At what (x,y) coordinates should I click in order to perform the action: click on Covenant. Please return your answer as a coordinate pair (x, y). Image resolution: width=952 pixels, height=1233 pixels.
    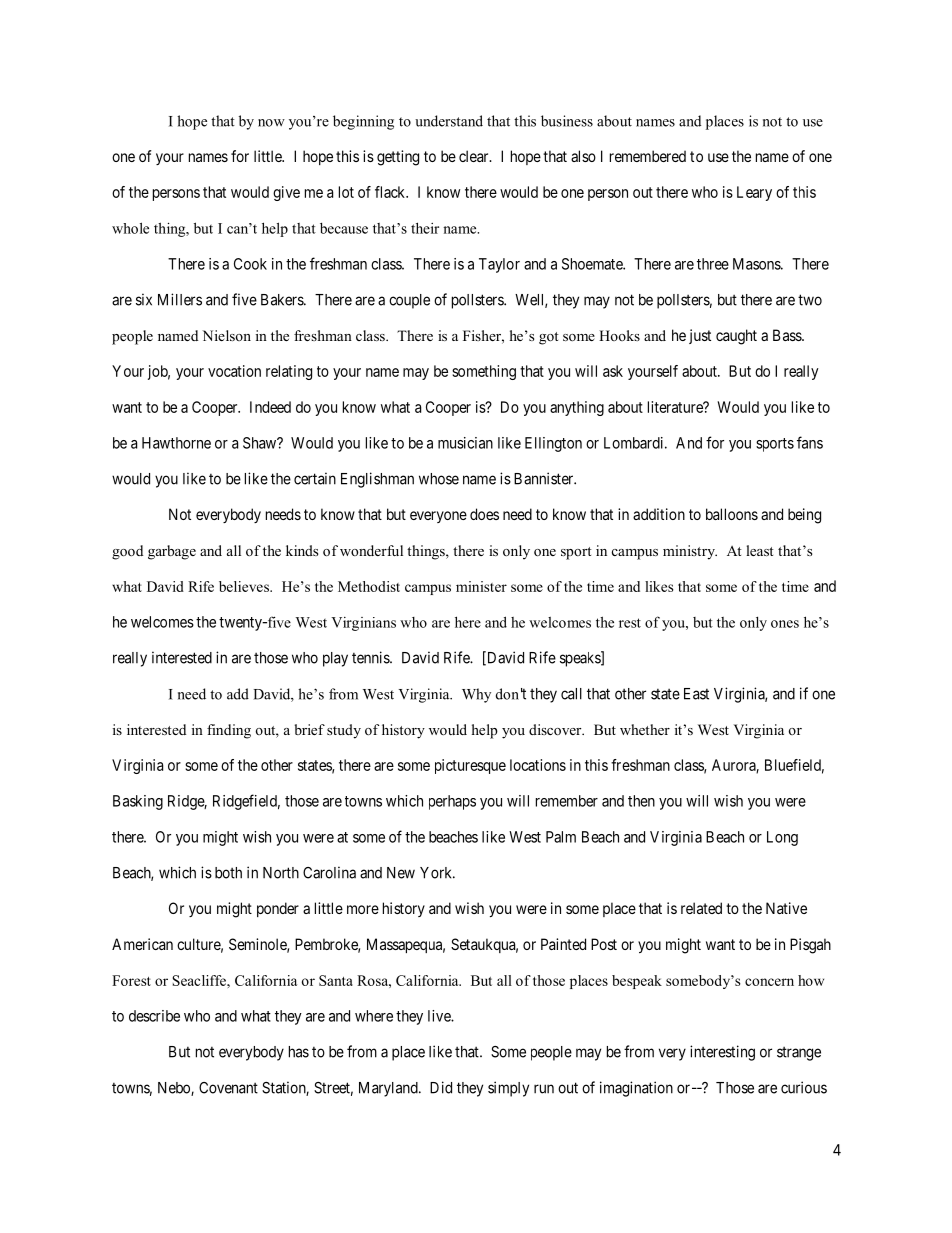
    Looking at the image, I should click on (228, 1088).
